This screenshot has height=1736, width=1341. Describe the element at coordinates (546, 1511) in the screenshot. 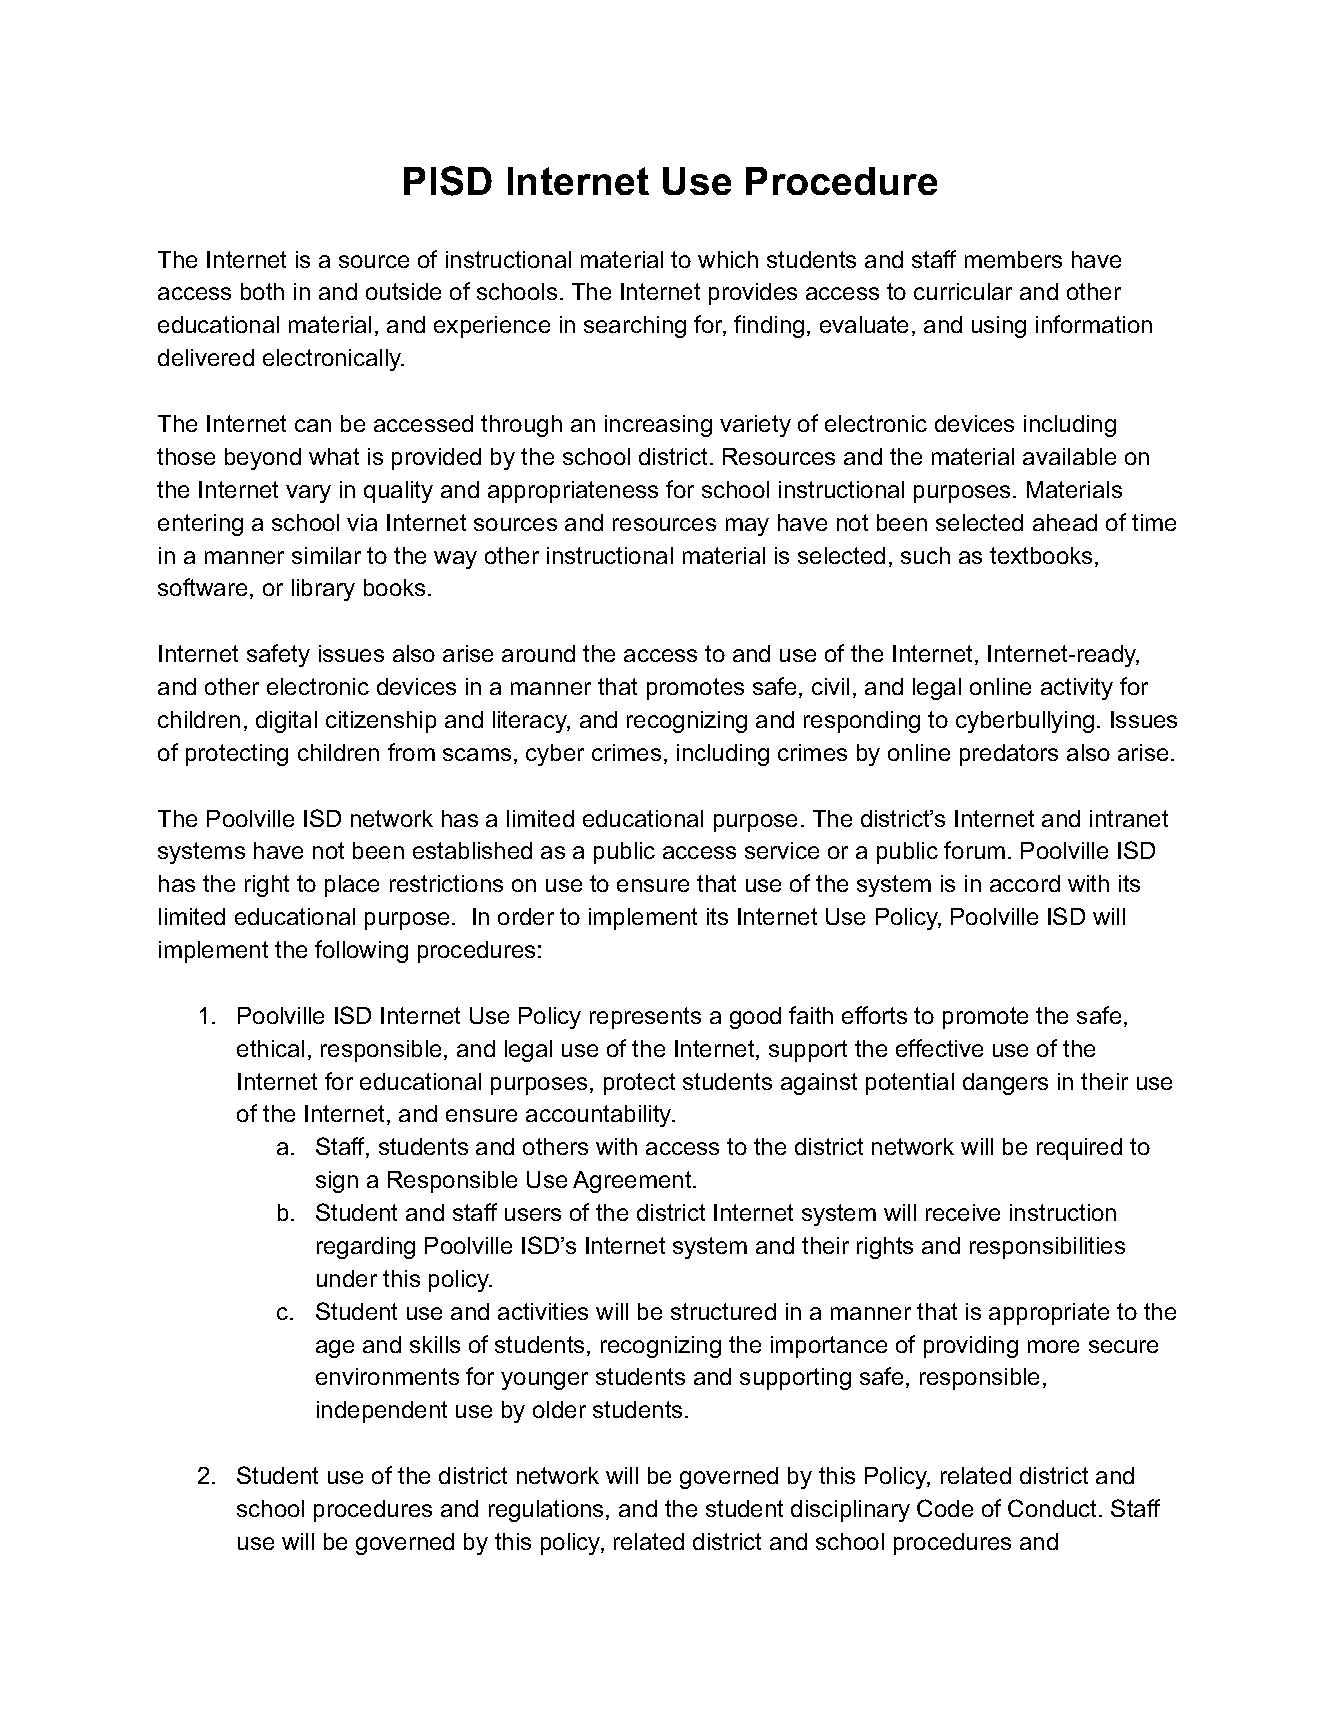

I see `regulations` at that location.
